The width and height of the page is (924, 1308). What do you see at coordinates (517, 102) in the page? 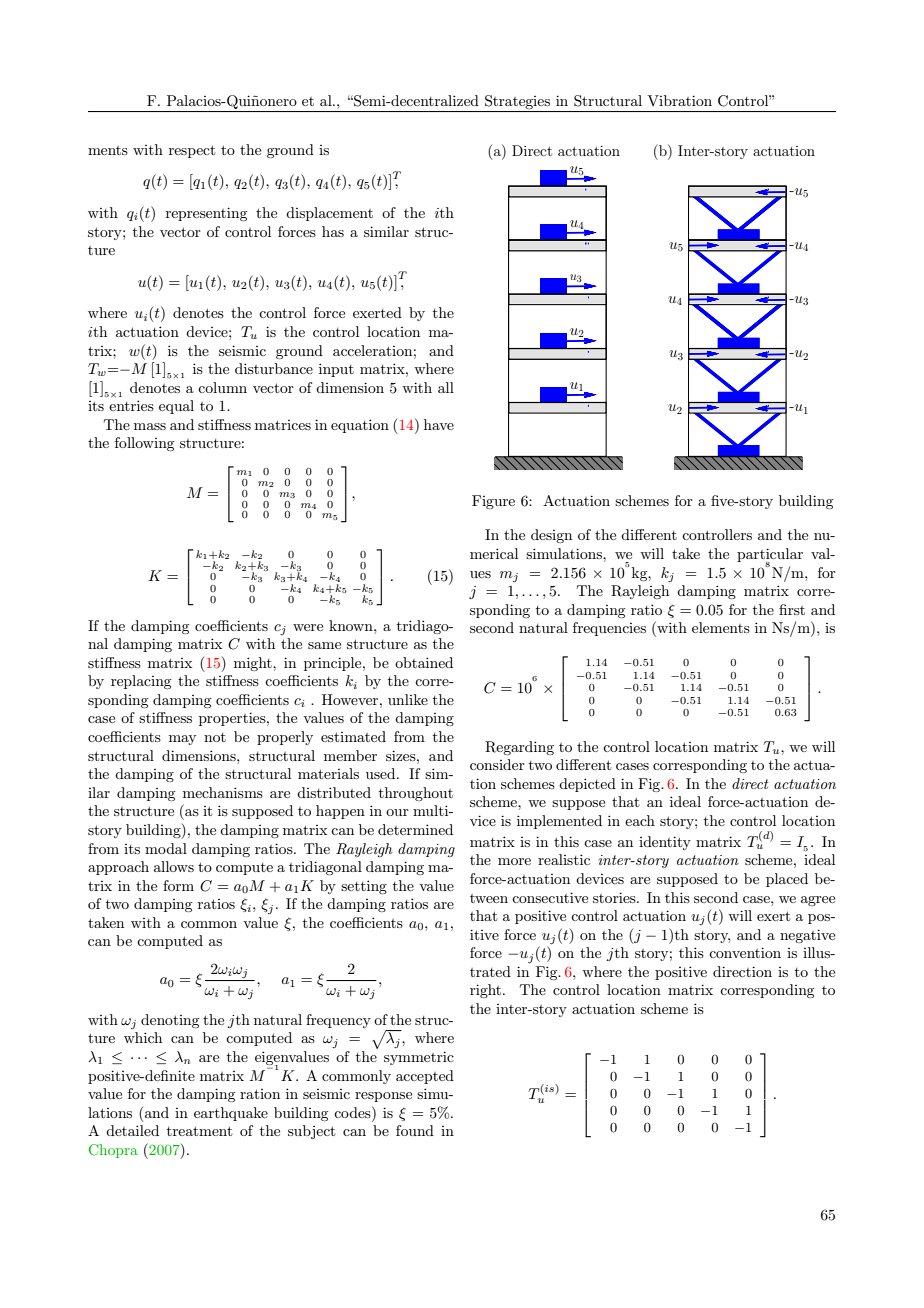
I see `Strategies` at bounding box center [517, 102].
